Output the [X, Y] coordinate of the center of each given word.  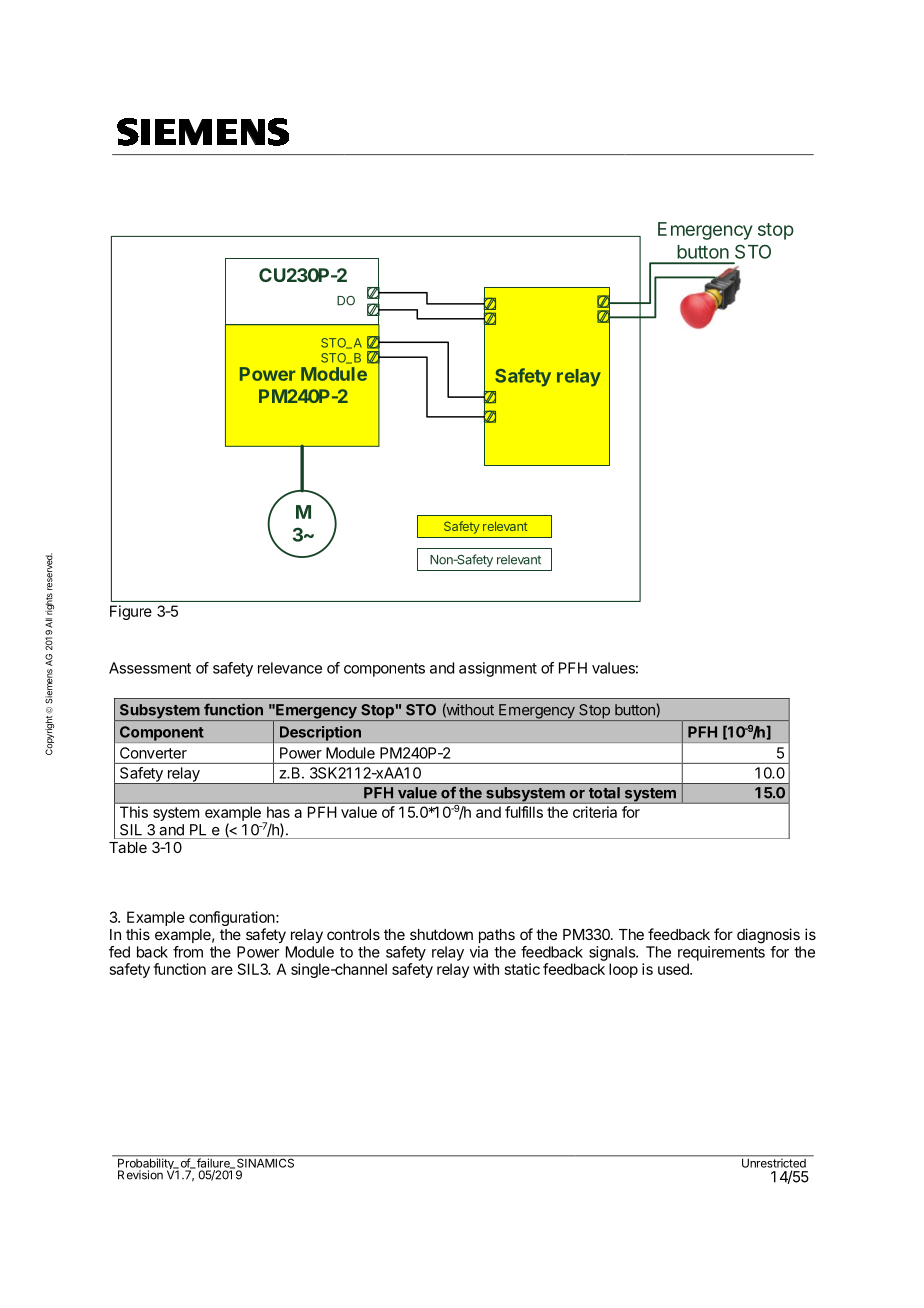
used [674, 969]
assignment [498, 669]
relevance [290, 668]
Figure [131, 612]
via [479, 952]
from [188, 952]
